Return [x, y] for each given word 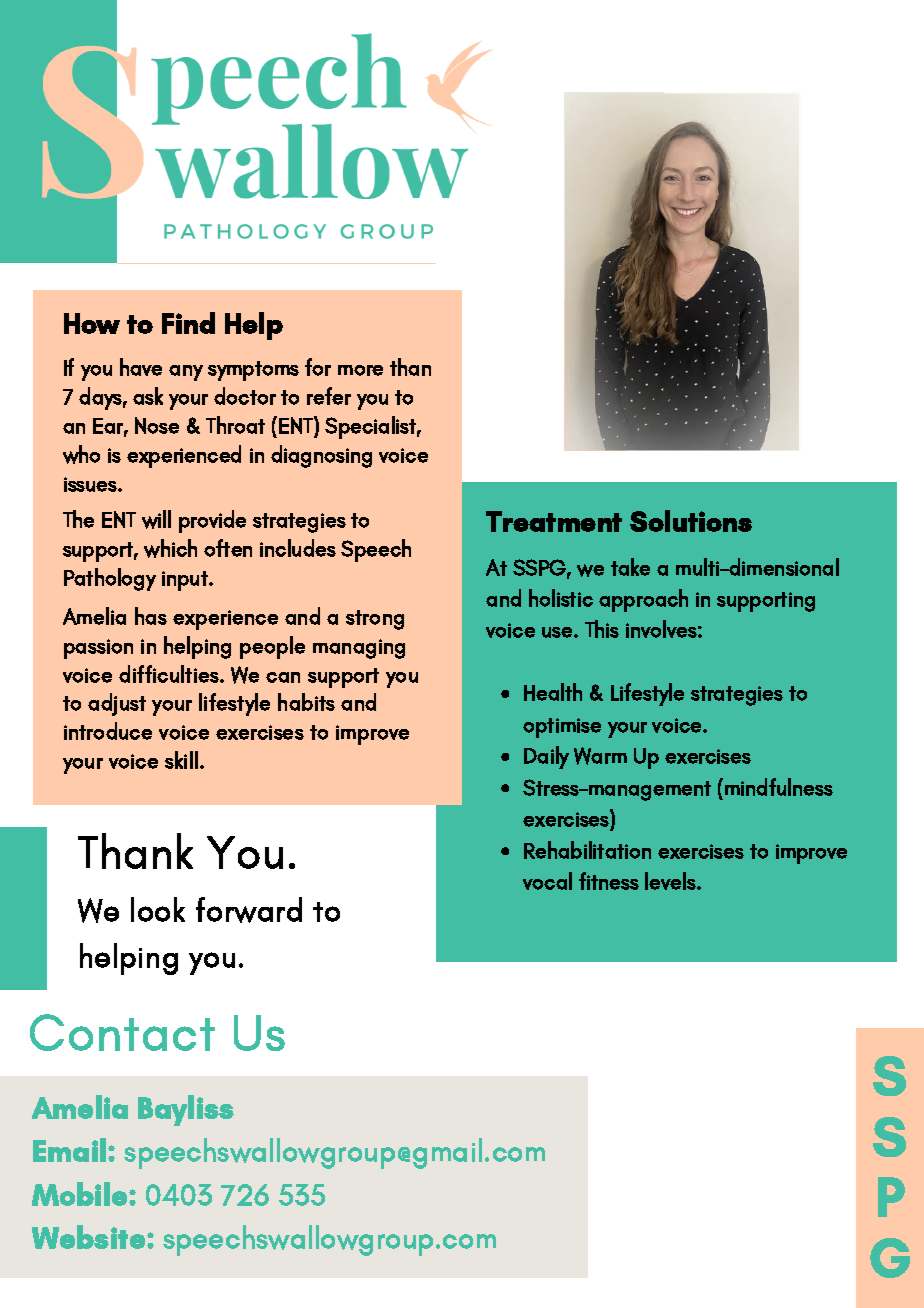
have [141, 367]
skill [181, 760]
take [630, 567]
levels [671, 881]
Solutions [691, 521]
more [360, 370]
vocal [547, 881]
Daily [546, 757]
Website [90, 1237]
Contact [122, 1032]
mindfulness [779, 787]
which [170, 548]
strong [375, 620]
